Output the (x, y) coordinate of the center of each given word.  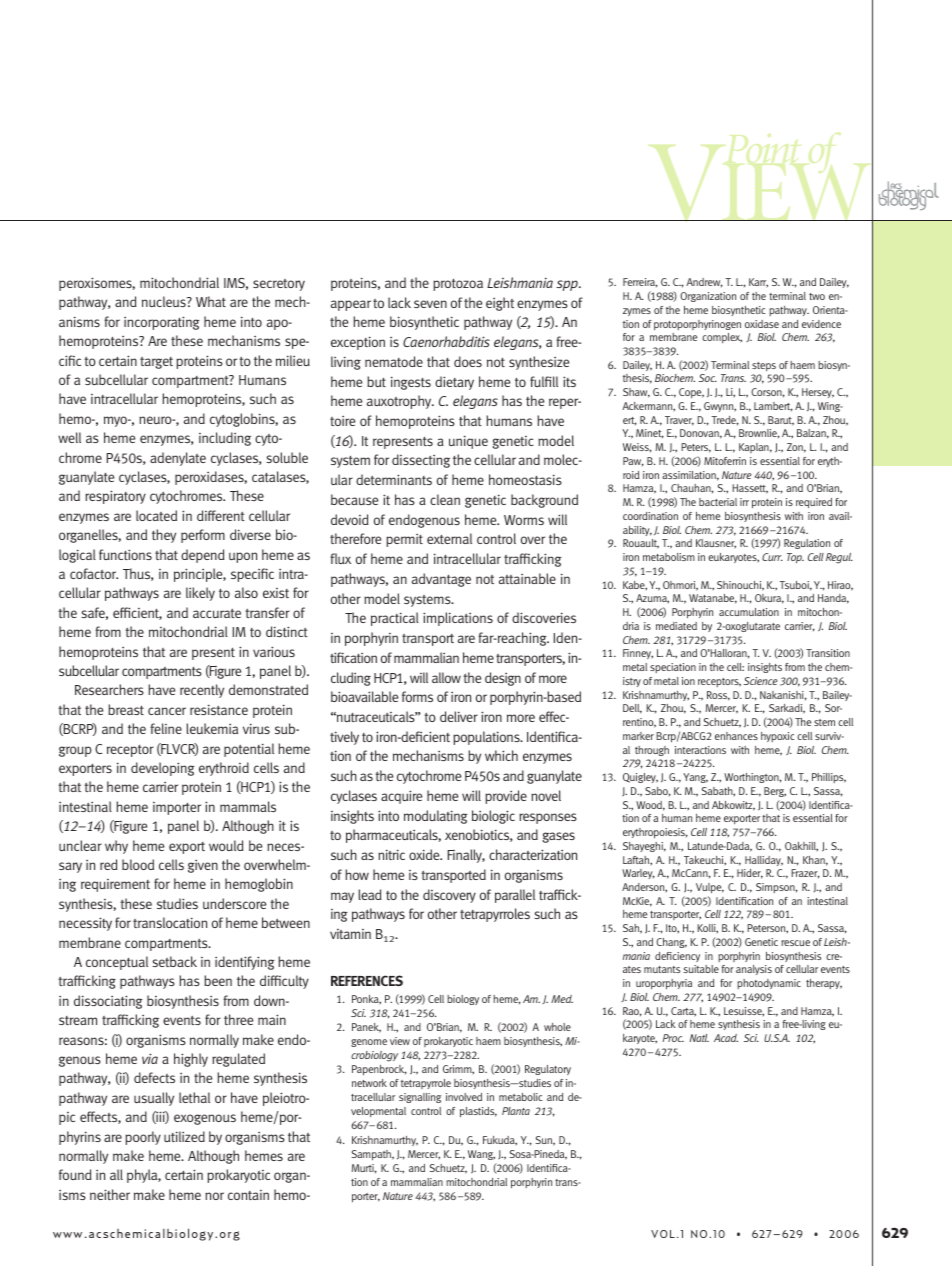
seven (430, 304)
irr (744, 502)
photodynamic (769, 984)
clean (445, 499)
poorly (143, 1138)
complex (722, 338)
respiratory (115, 497)
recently (202, 691)
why (116, 847)
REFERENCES (367, 980)
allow (446, 677)
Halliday (764, 861)
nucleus (165, 301)
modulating (436, 817)
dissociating (108, 1002)
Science (761, 681)
